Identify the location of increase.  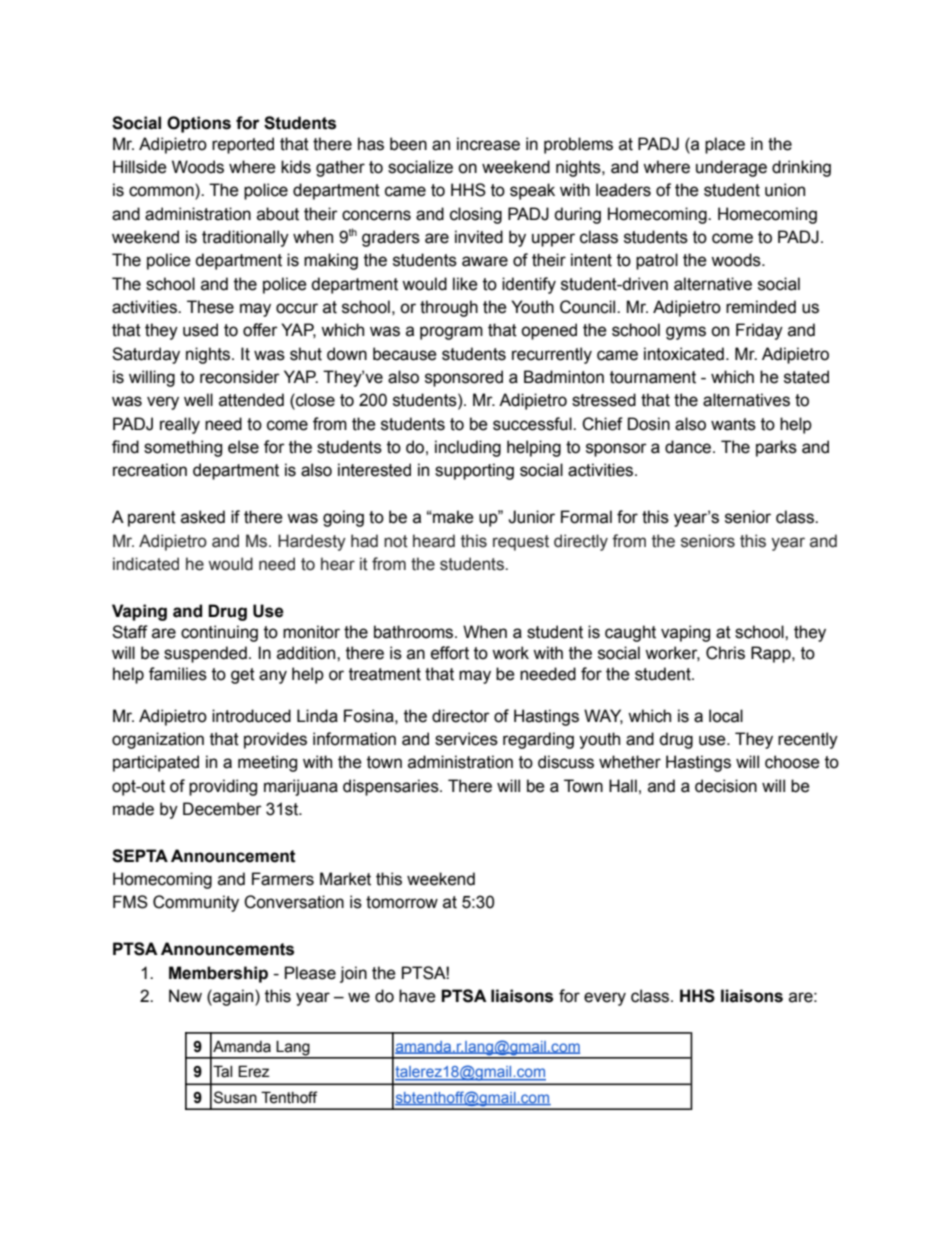
(488, 144).
